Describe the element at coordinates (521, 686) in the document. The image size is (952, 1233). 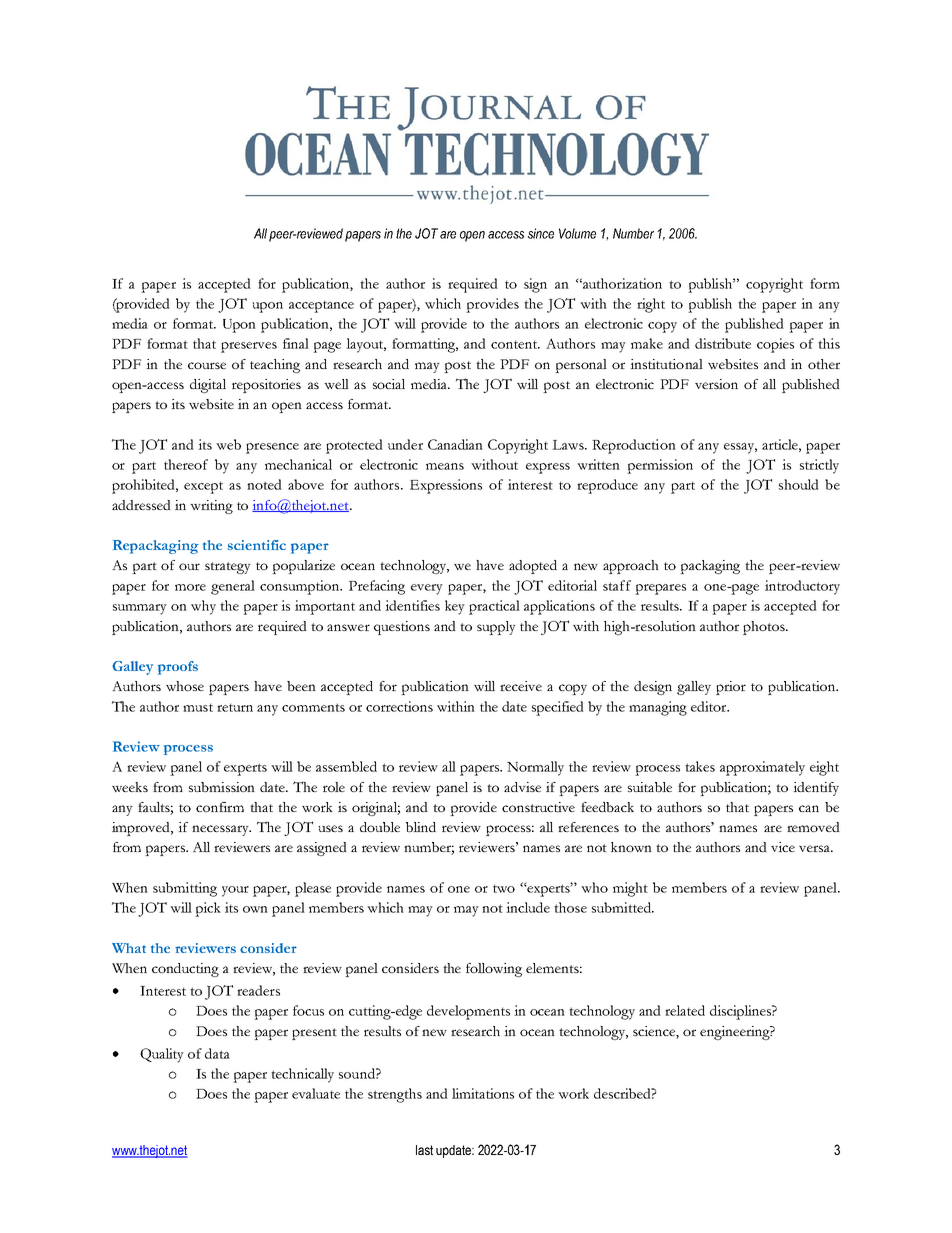
I see `receive` at that location.
